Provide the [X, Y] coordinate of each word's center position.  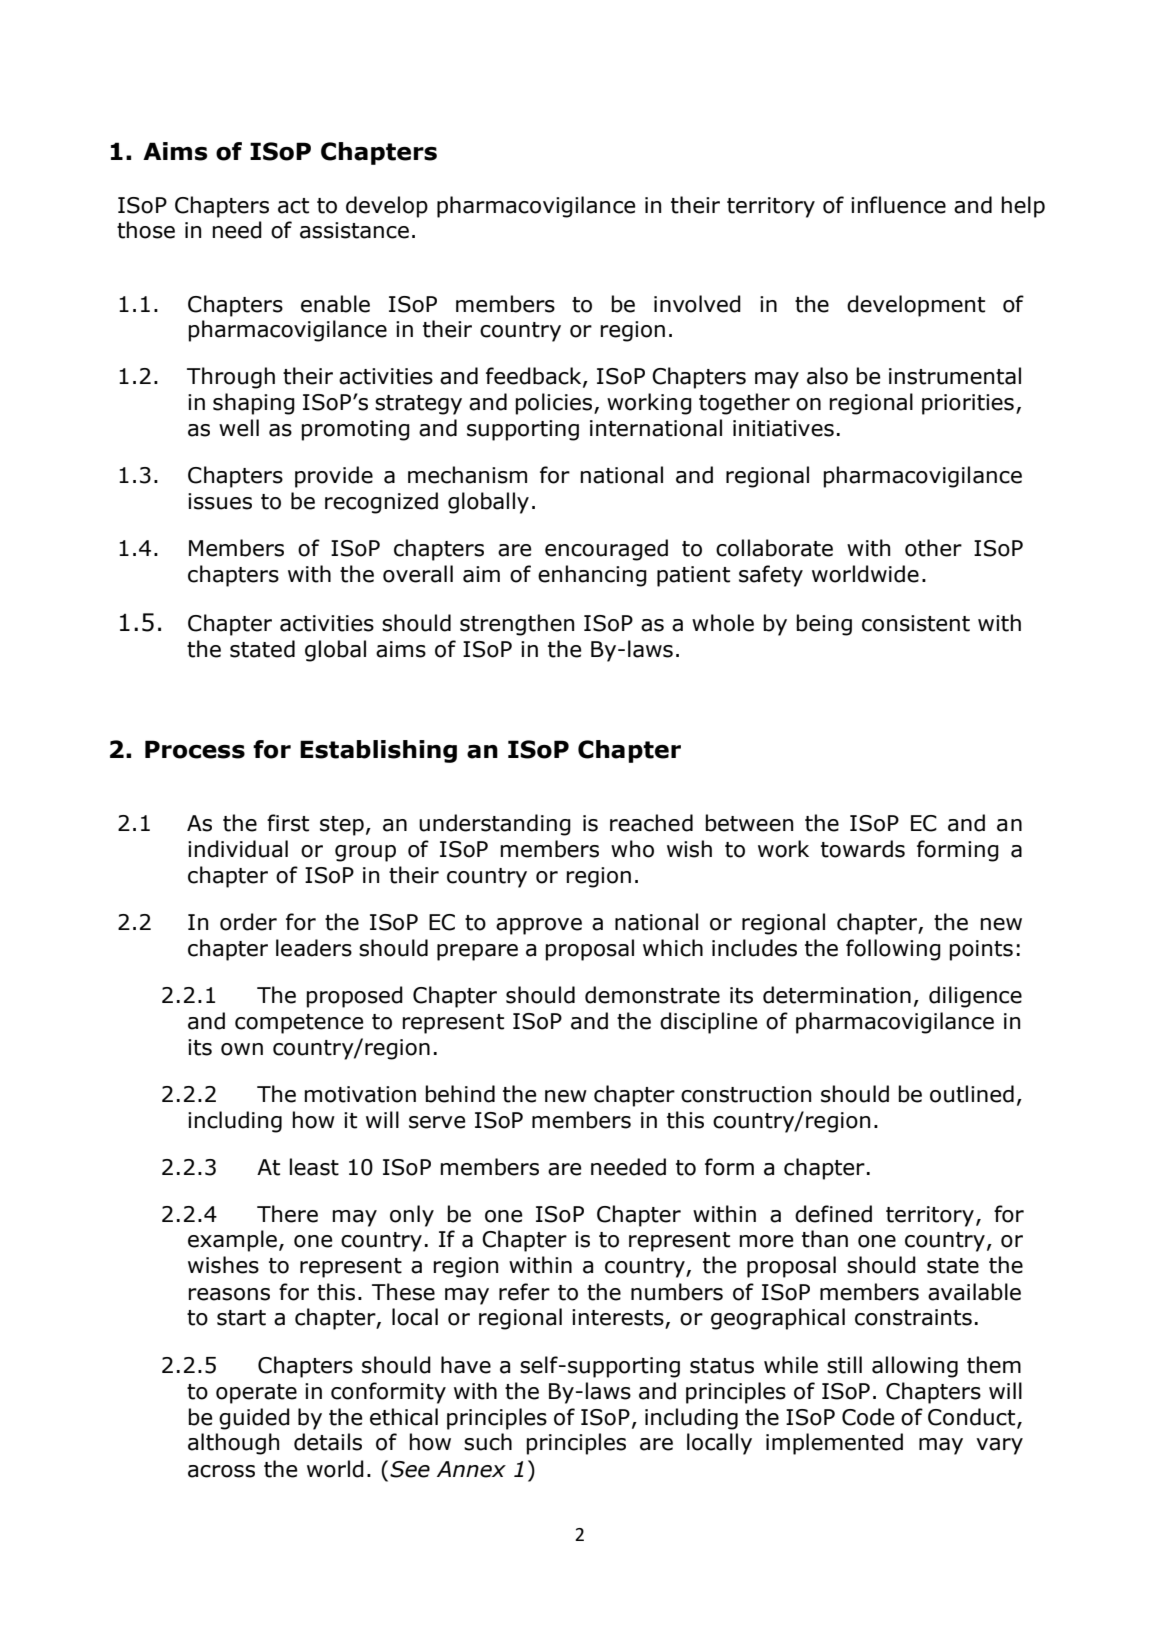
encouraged [606, 550]
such [488, 1442]
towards [863, 849]
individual [238, 849]
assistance [354, 230]
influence [898, 205]
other [933, 548]
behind [460, 1094]
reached [651, 823]
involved [697, 304]
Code [868, 1417]
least [314, 1167]
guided [254, 1419]
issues [220, 501]
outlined [972, 1094]
